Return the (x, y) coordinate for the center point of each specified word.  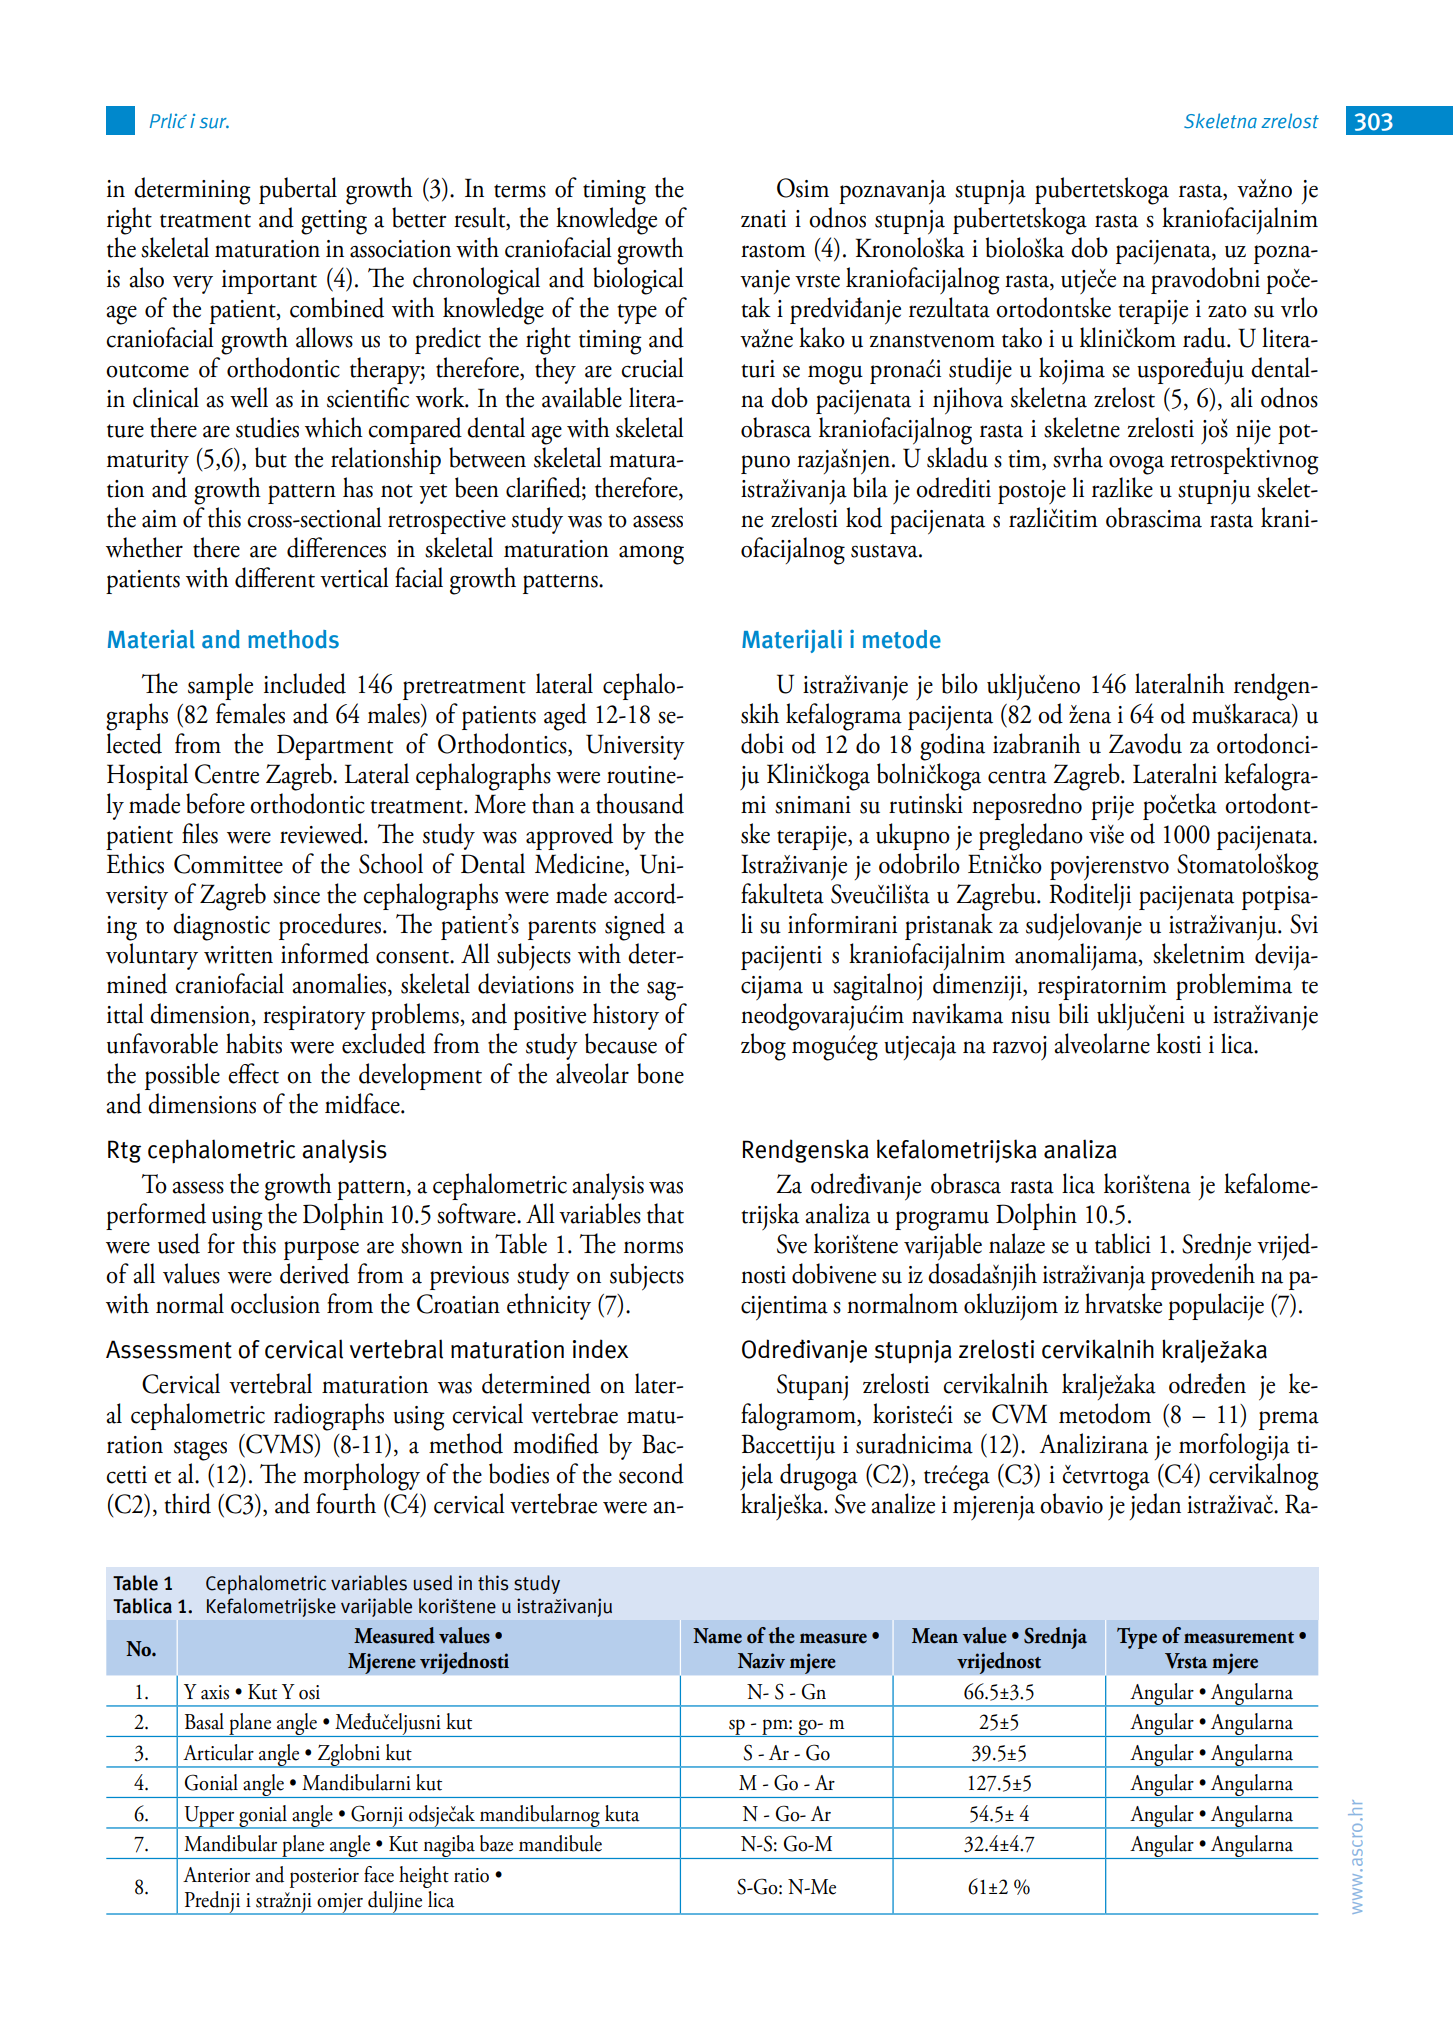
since (296, 895)
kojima (1072, 370)
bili (1074, 1013)
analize (903, 1503)
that (665, 1213)
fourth (346, 1503)
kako (822, 337)
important (269, 282)
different (275, 577)
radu (1205, 337)
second (651, 1473)
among (651, 555)
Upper (209, 1817)
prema (1289, 1420)
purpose (321, 1250)
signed (635, 927)
